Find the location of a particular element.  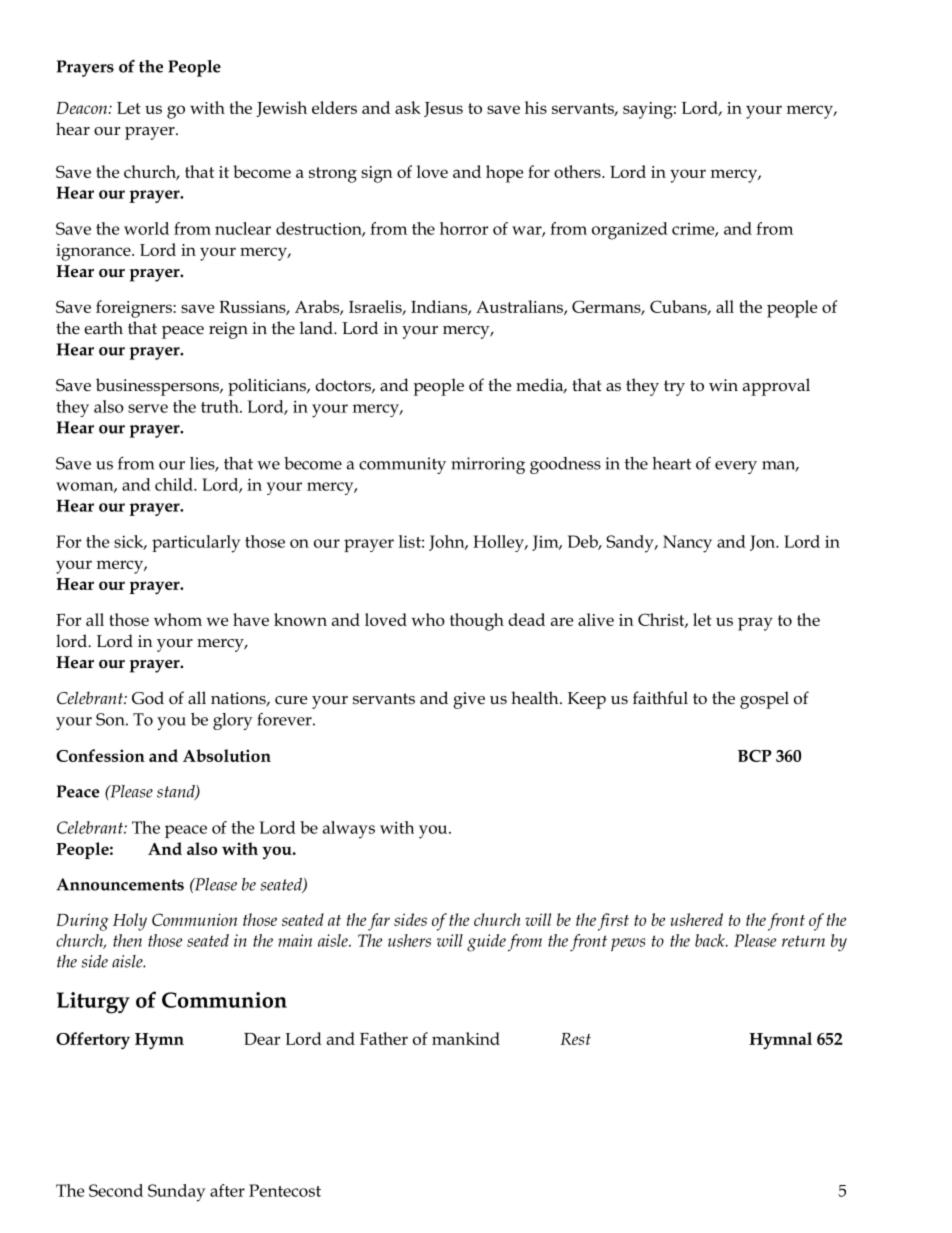

others is located at coordinates (578, 171).
